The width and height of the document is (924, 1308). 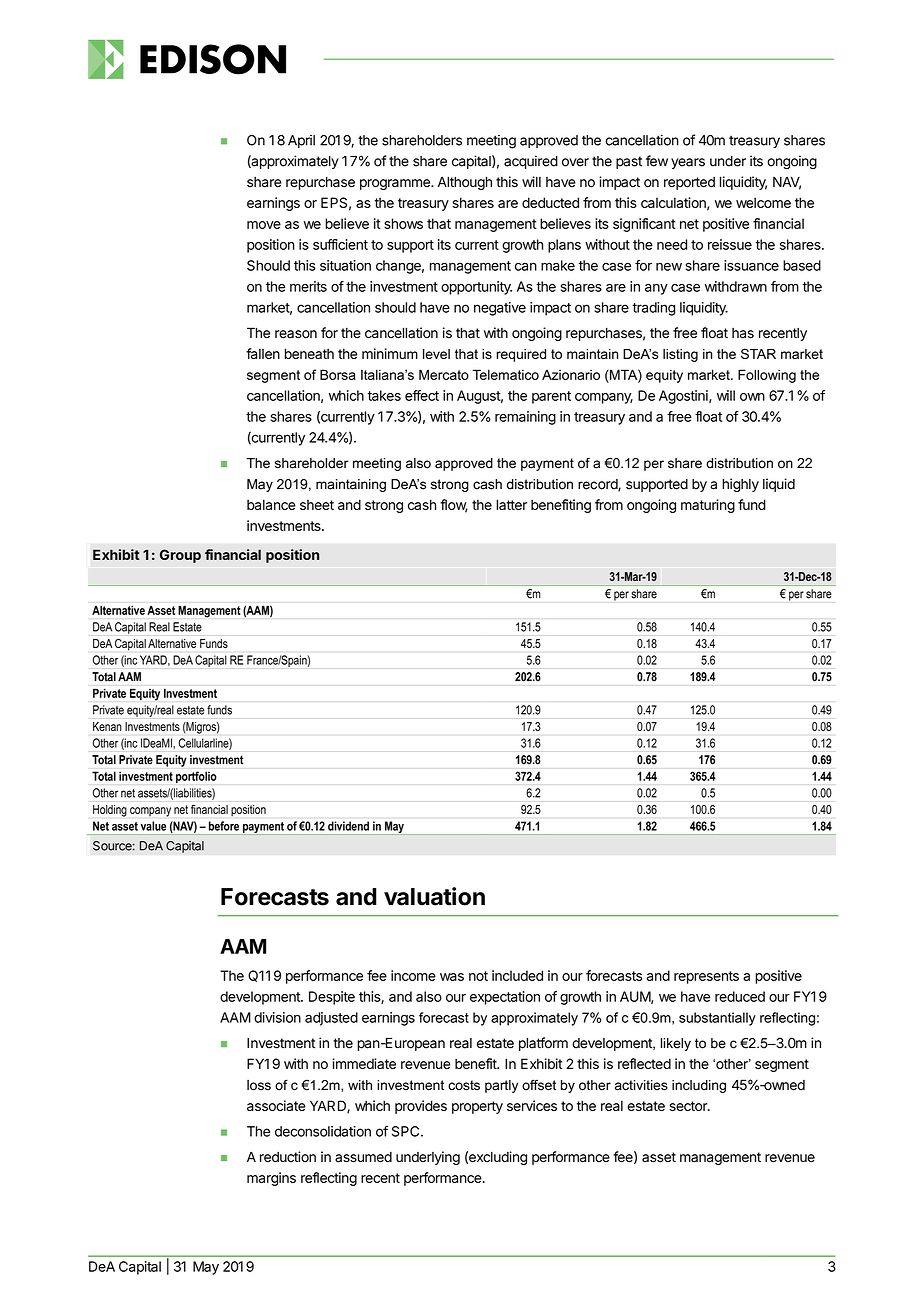 I want to click on Kenan, so click(x=107, y=726).
